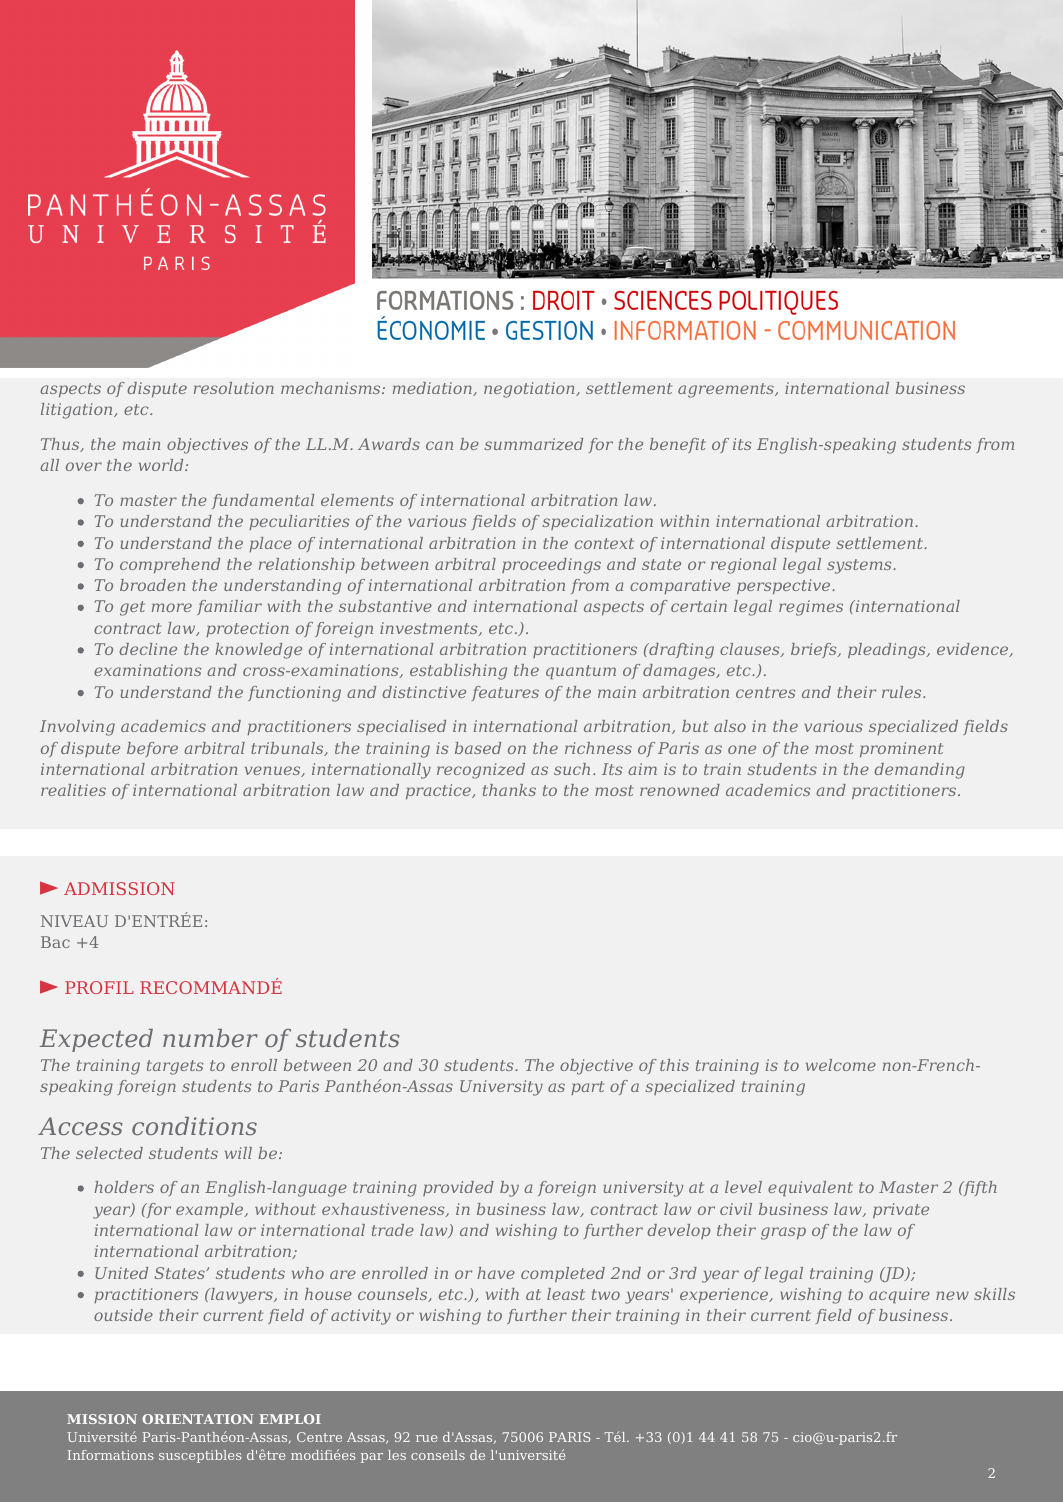  Describe the element at coordinates (509, 790) in the image. I see `thanks` at that location.
